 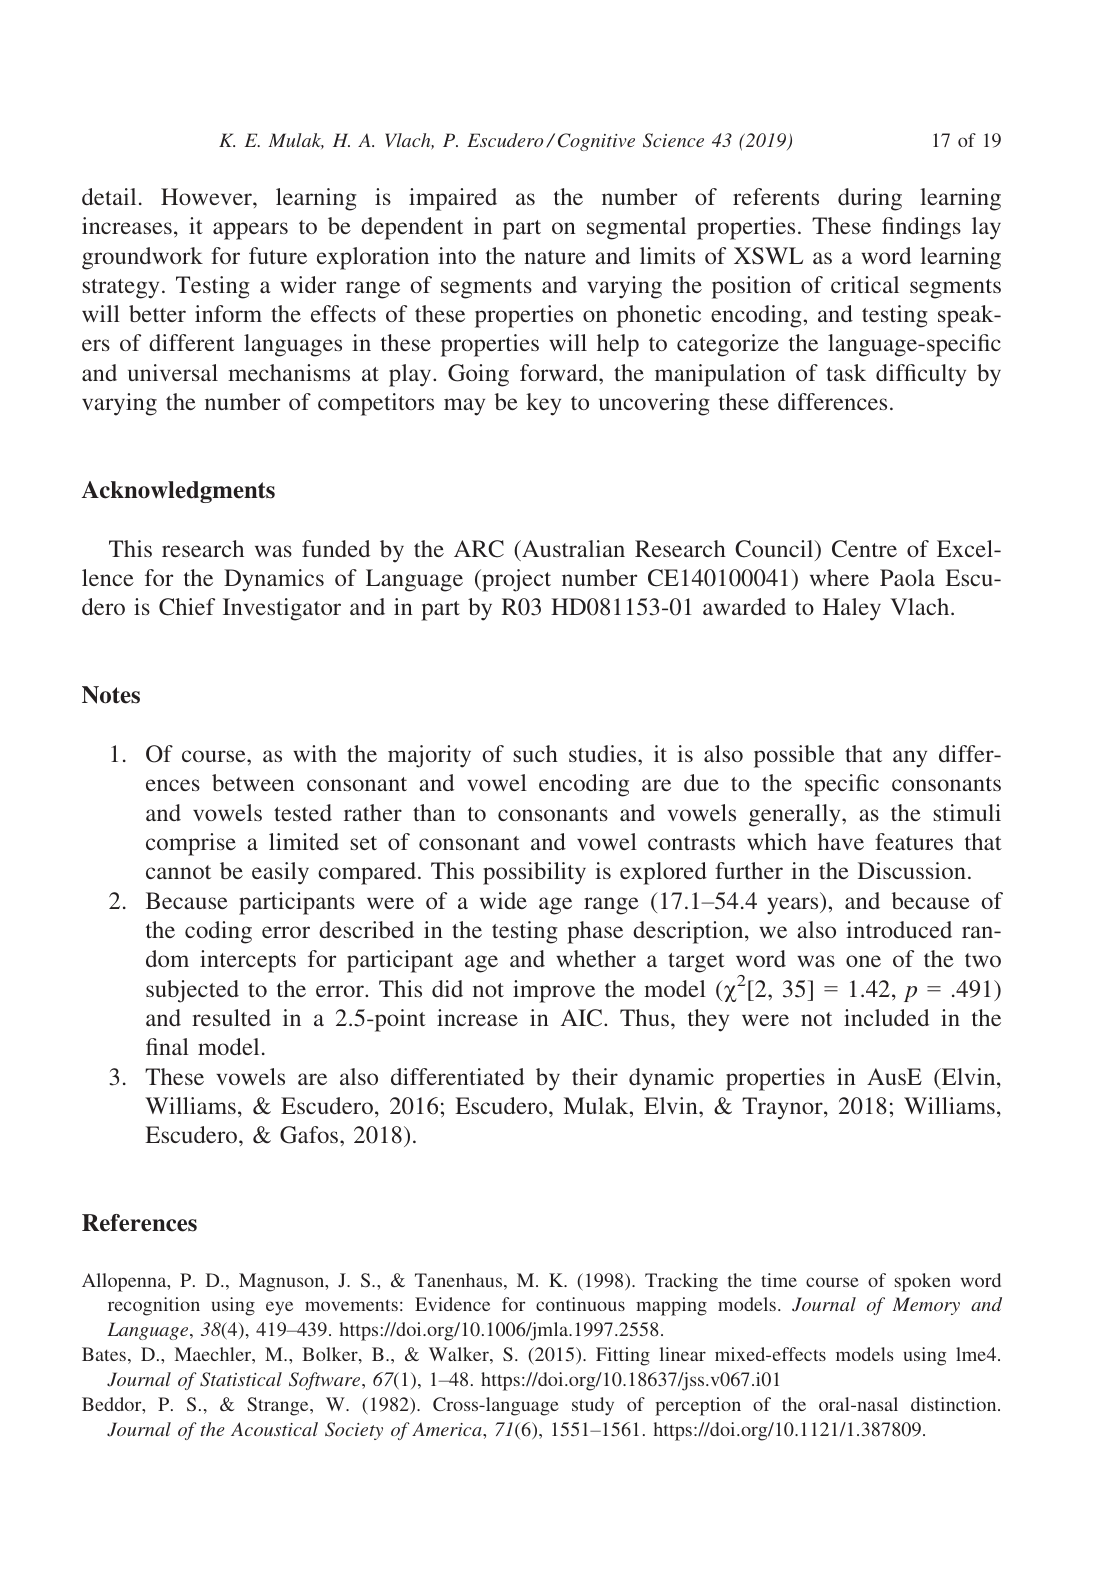 I want to click on during, so click(x=870, y=199).
